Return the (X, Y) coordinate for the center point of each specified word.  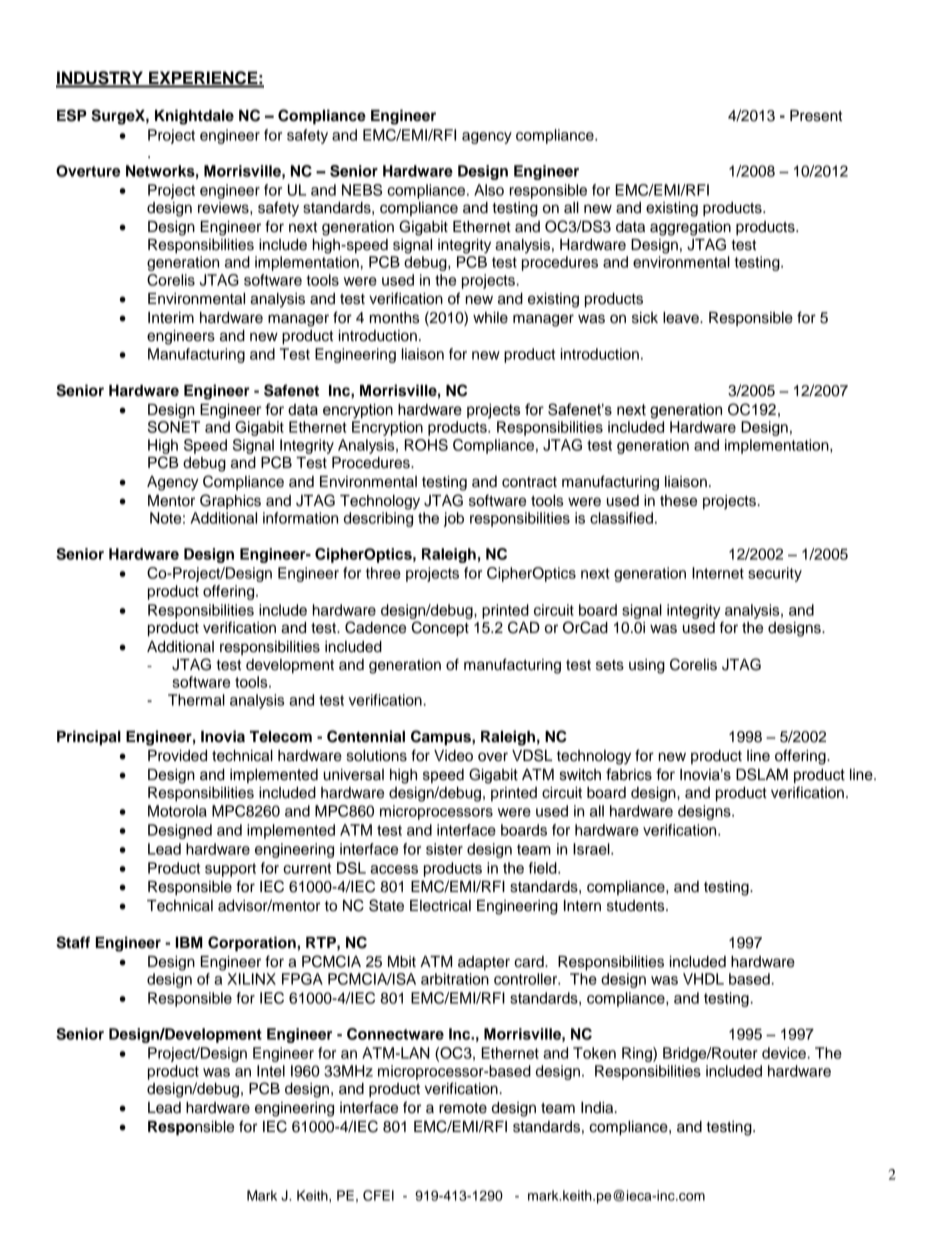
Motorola (177, 811)
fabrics (629, 774)
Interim (171, 318)
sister (444, 849)
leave (682, 318)
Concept (440, 629)
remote (463, 1108)
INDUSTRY (100, 79)
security (775, 574)
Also (489, 190)
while (490, 318)
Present (816, 116)
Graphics (230, 501)
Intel (271, 1071)
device (784, 1053)
